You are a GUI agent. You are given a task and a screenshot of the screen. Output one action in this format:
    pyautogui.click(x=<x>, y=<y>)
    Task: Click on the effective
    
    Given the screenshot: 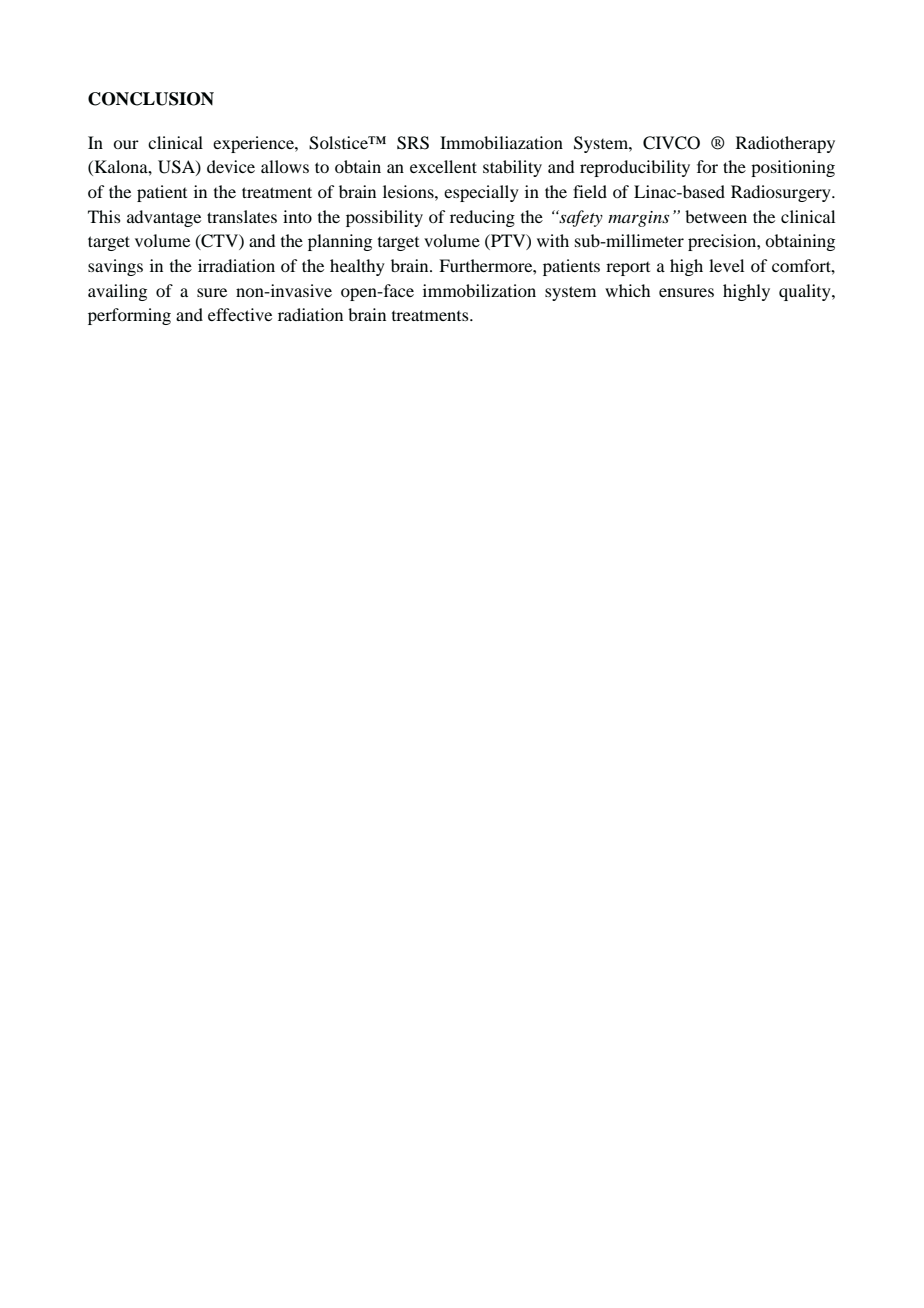 What is the action you would take?
    pyautogui.click(x=240, y=314)
